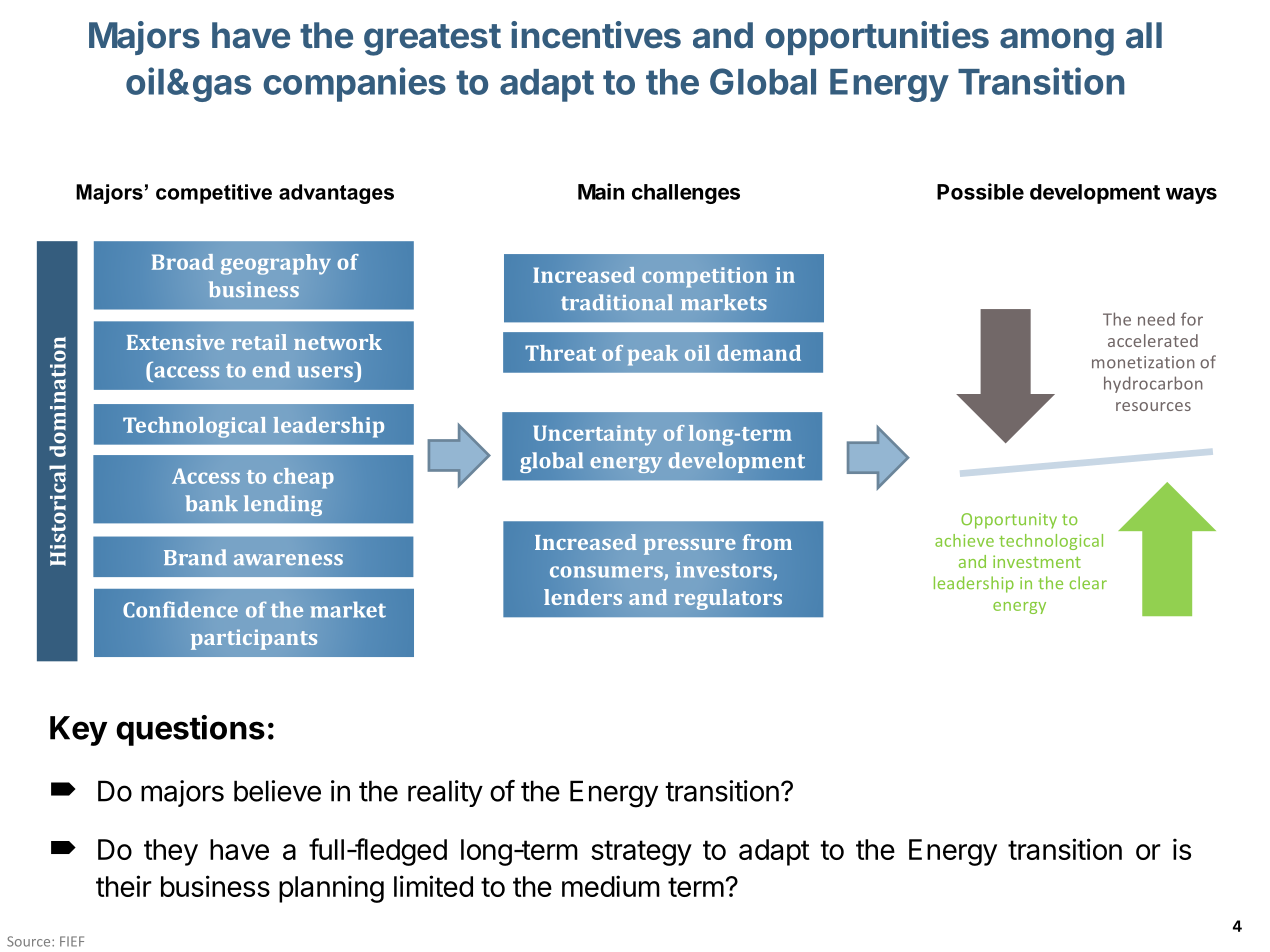  What do you see at coordinates (595, 435) in the screenshot?
I see `Uncertainty` at bounding box center [595, 435].
